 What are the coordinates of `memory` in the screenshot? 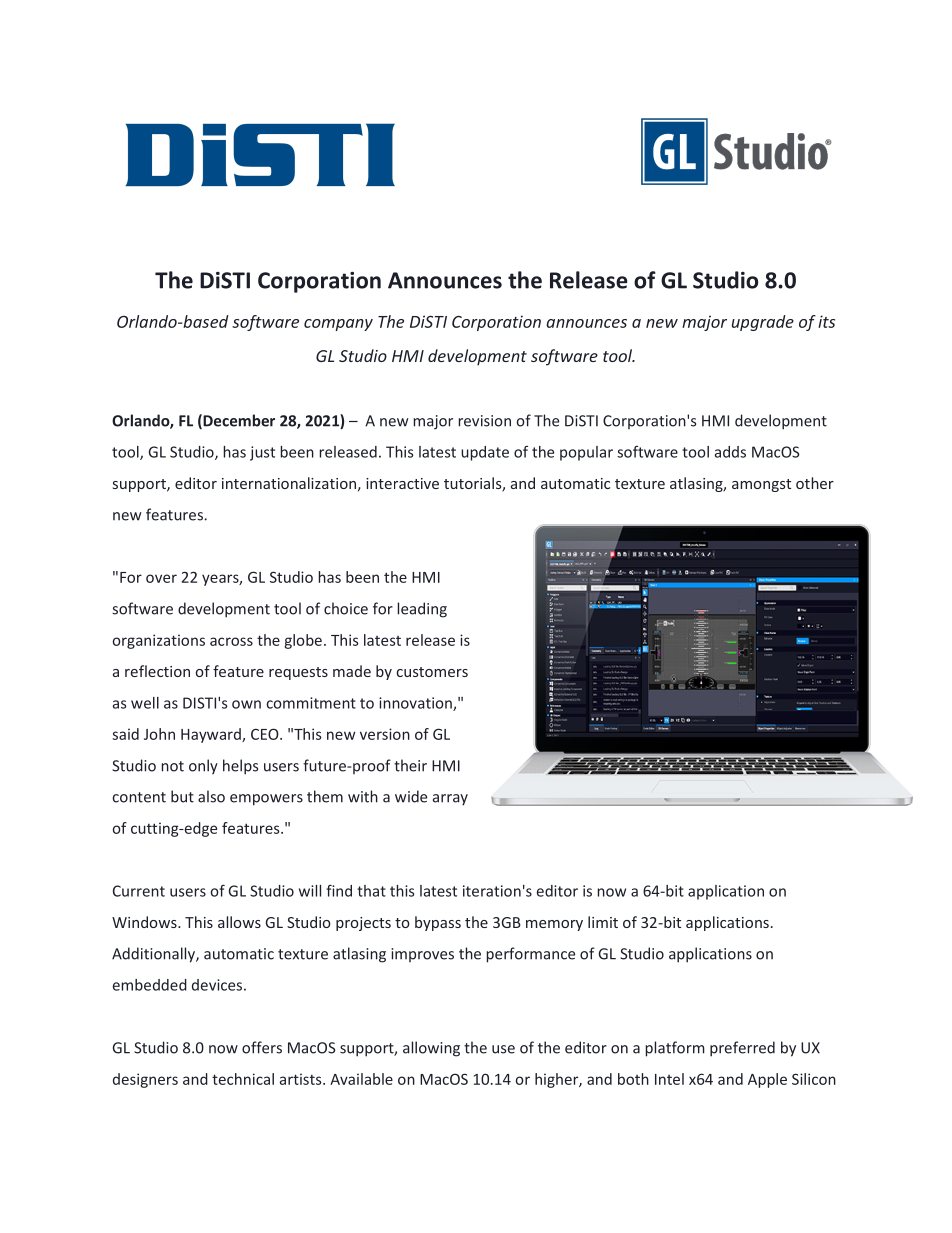 It's located at (554, 925).
